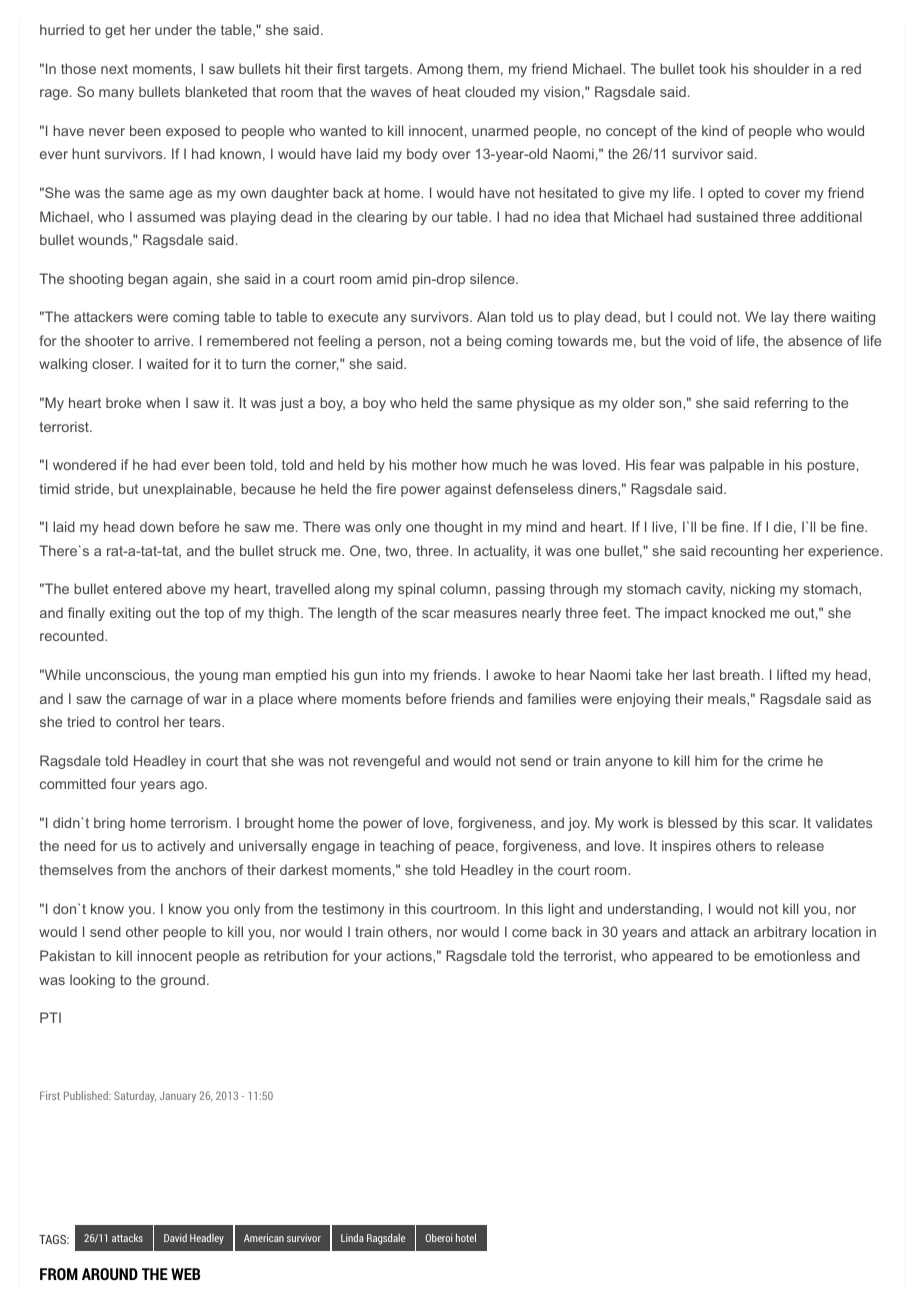  I want to click on David, so click(175, 1237).
